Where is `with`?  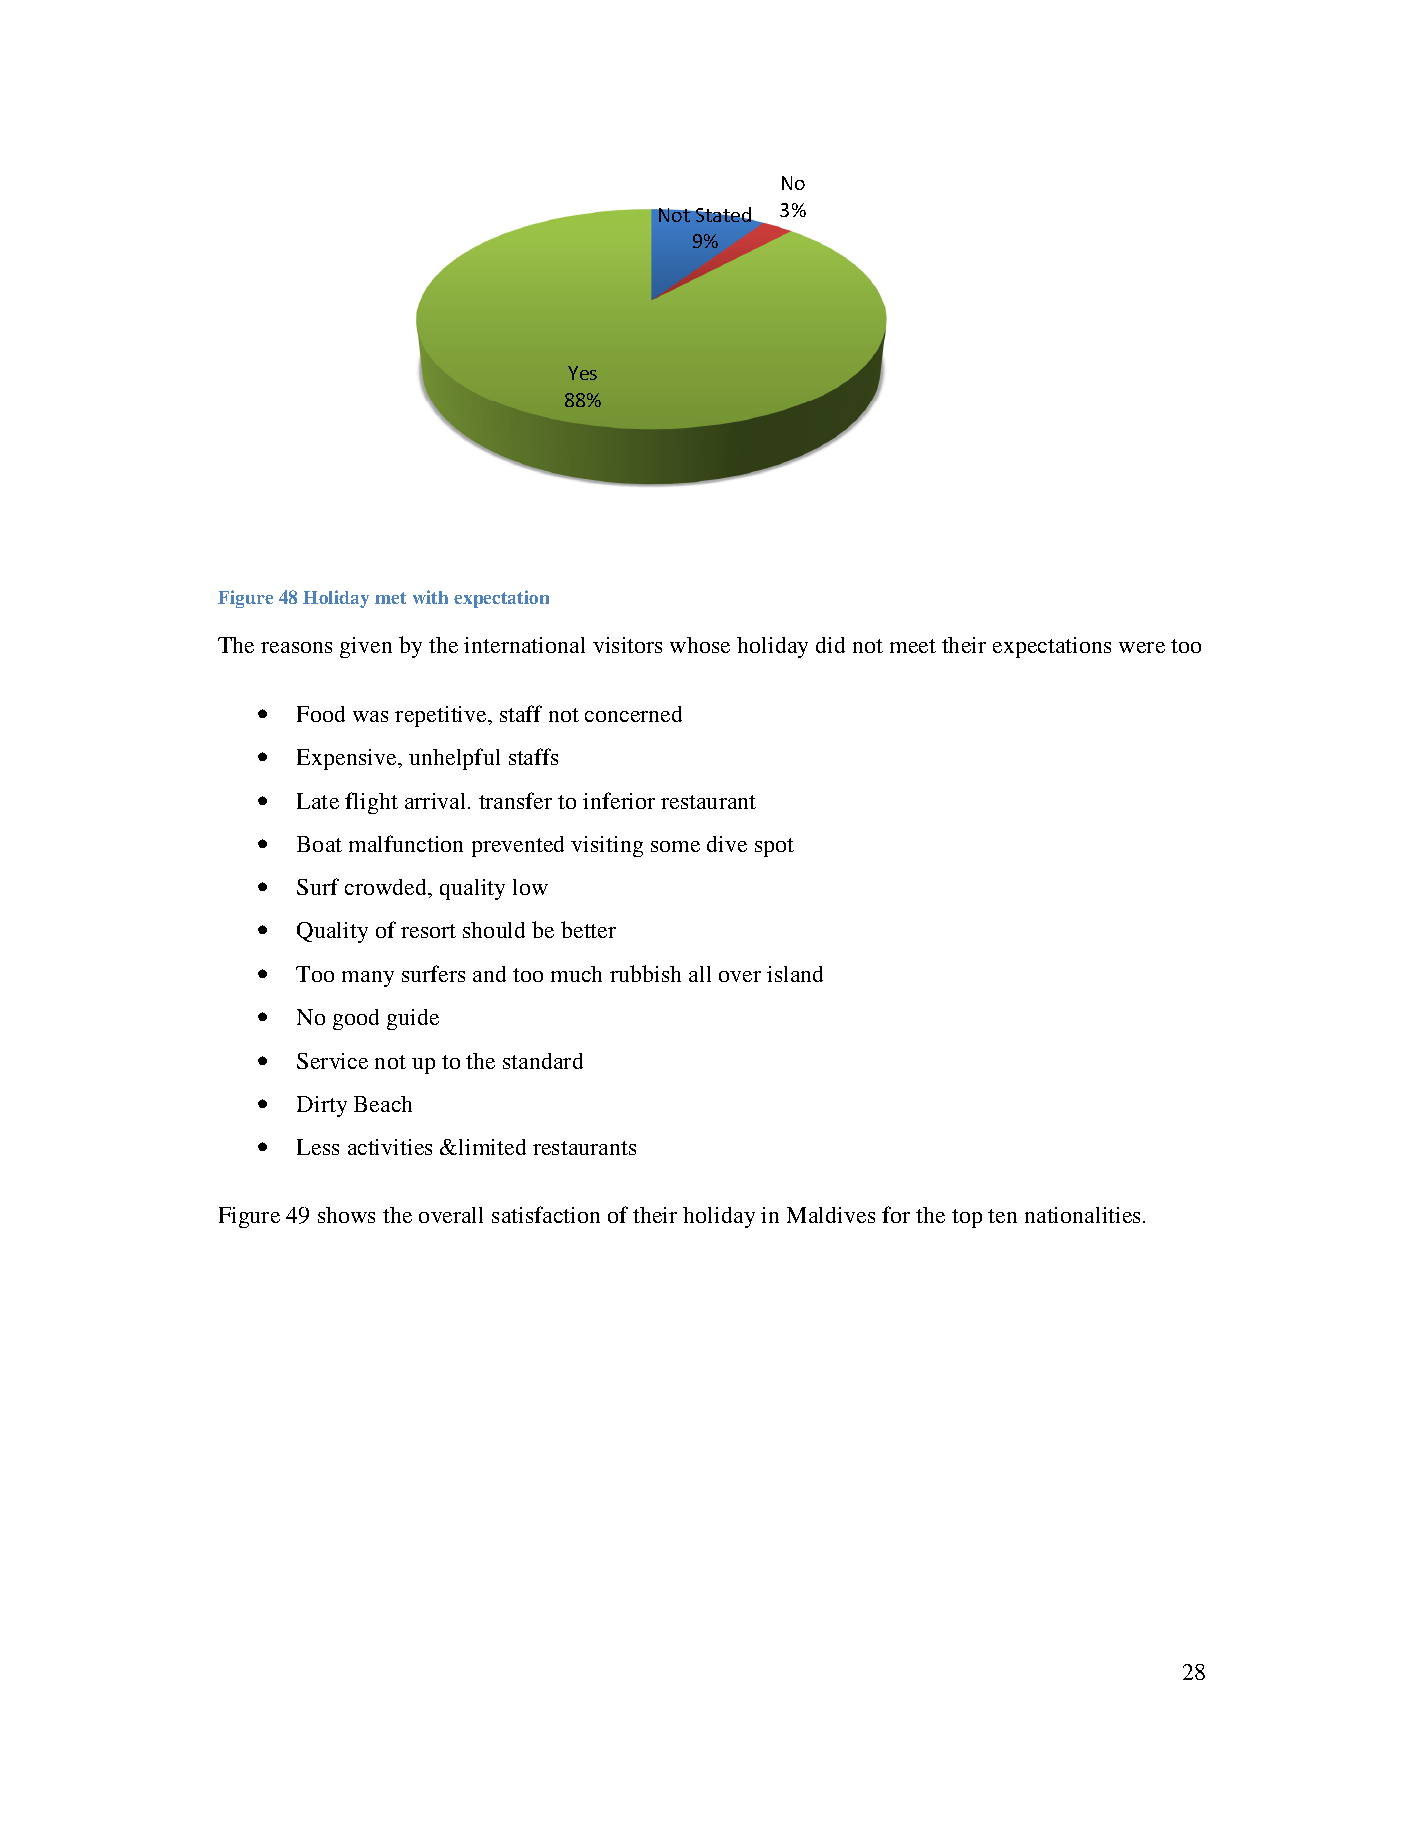 with is located at coordinates (430, 597).
